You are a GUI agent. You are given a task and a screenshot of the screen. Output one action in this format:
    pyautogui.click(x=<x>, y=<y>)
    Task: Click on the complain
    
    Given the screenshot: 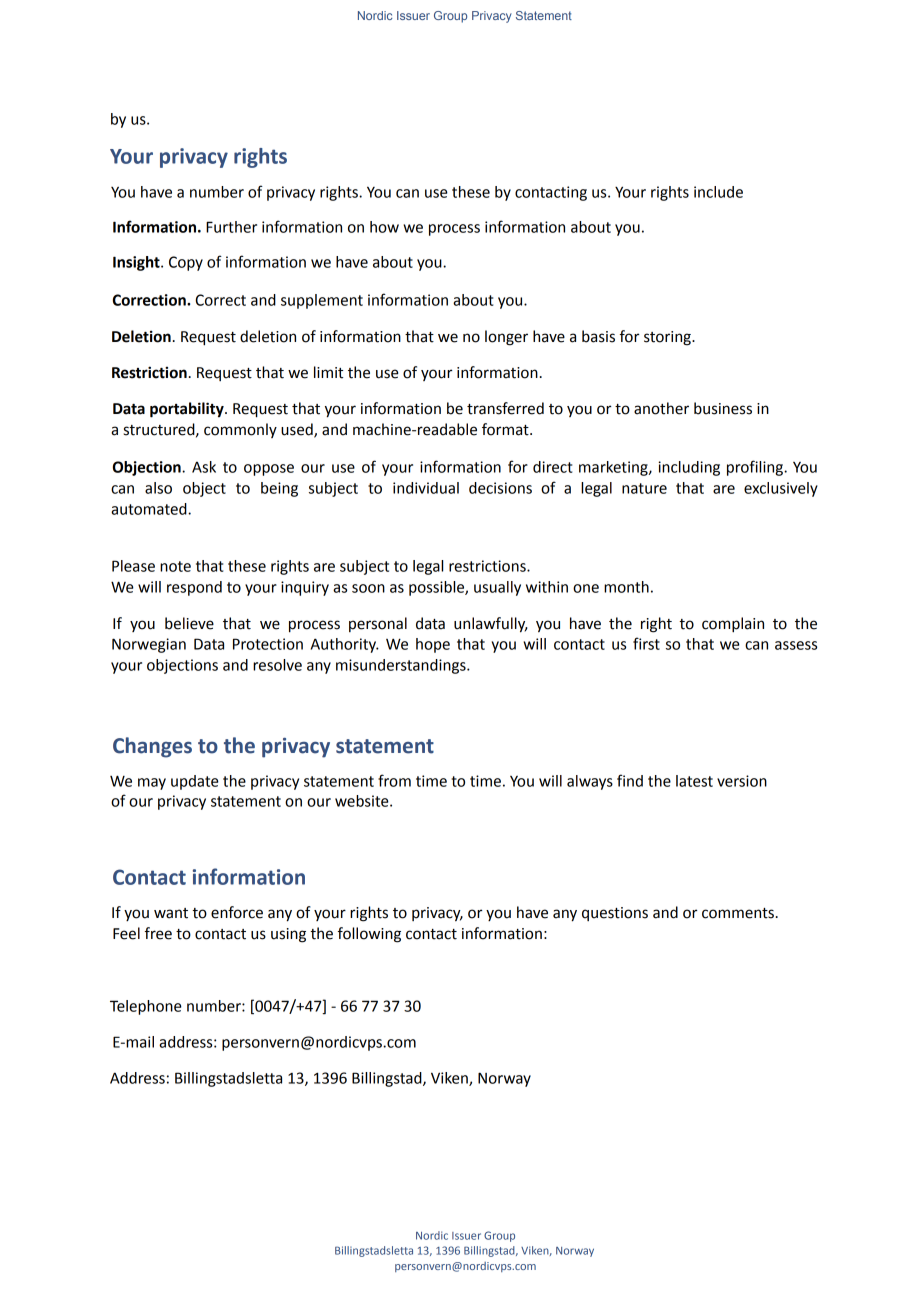 What is the action you would take?
    pyautogui.click(x=733, y=625)
